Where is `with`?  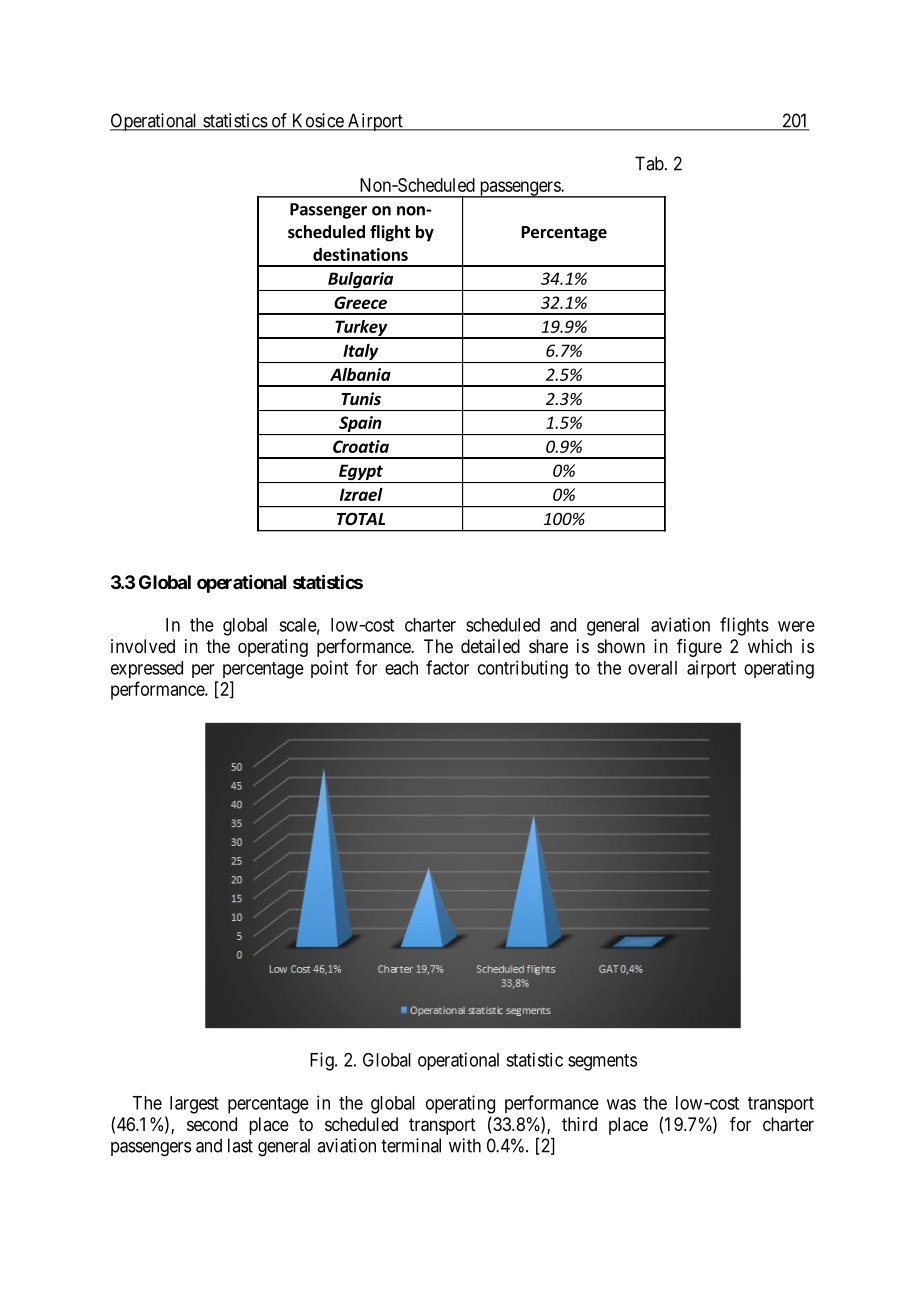 with is located at coordinates (465, 1145).
